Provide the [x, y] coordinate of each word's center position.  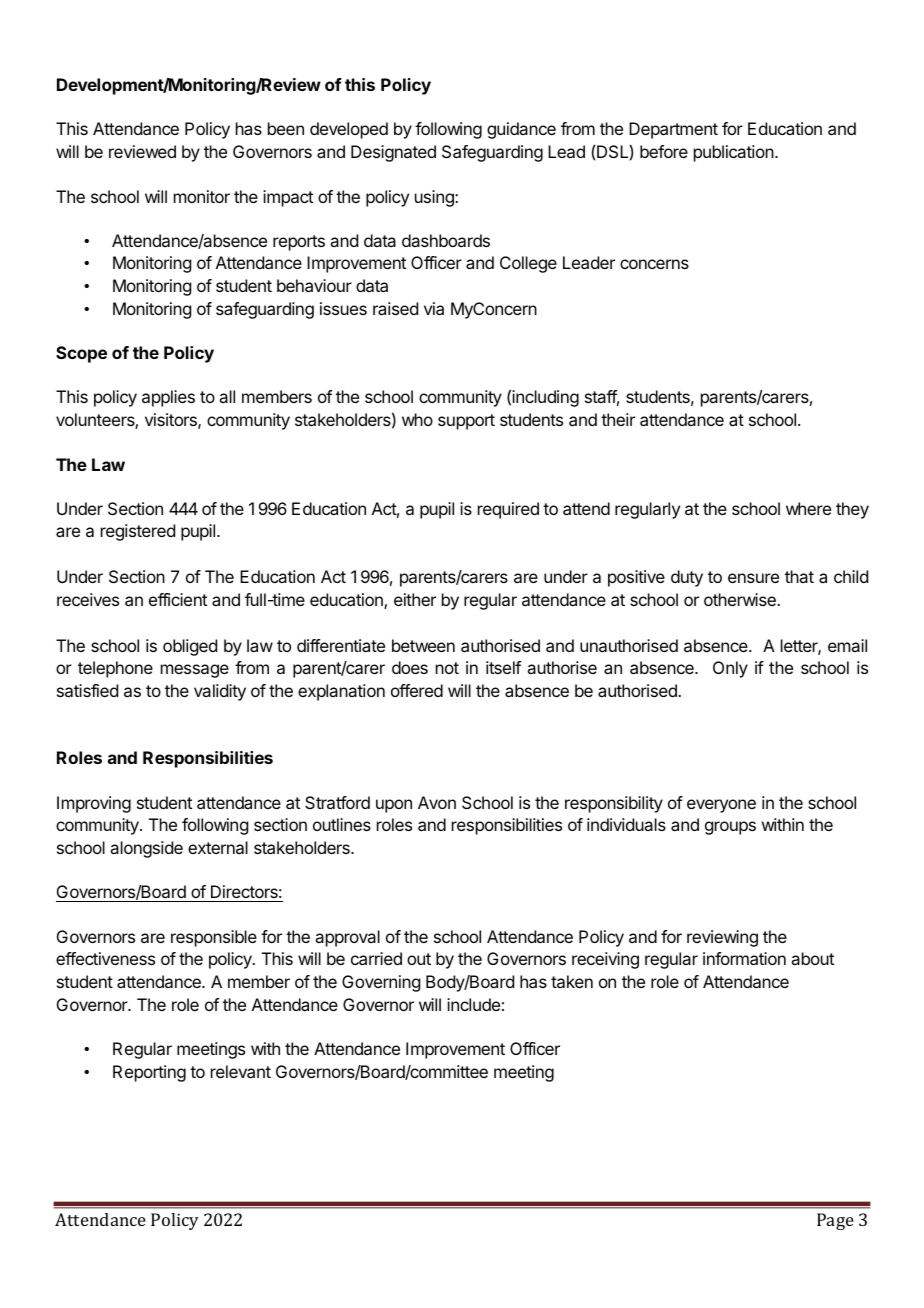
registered [138, 532]
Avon [437, 802]
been [286, 128]
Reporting [149, 1073]
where [808, 508]
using [435, 198]
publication [734, 153]
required [508, 510]
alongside [146, 849]
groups [730, 828]
